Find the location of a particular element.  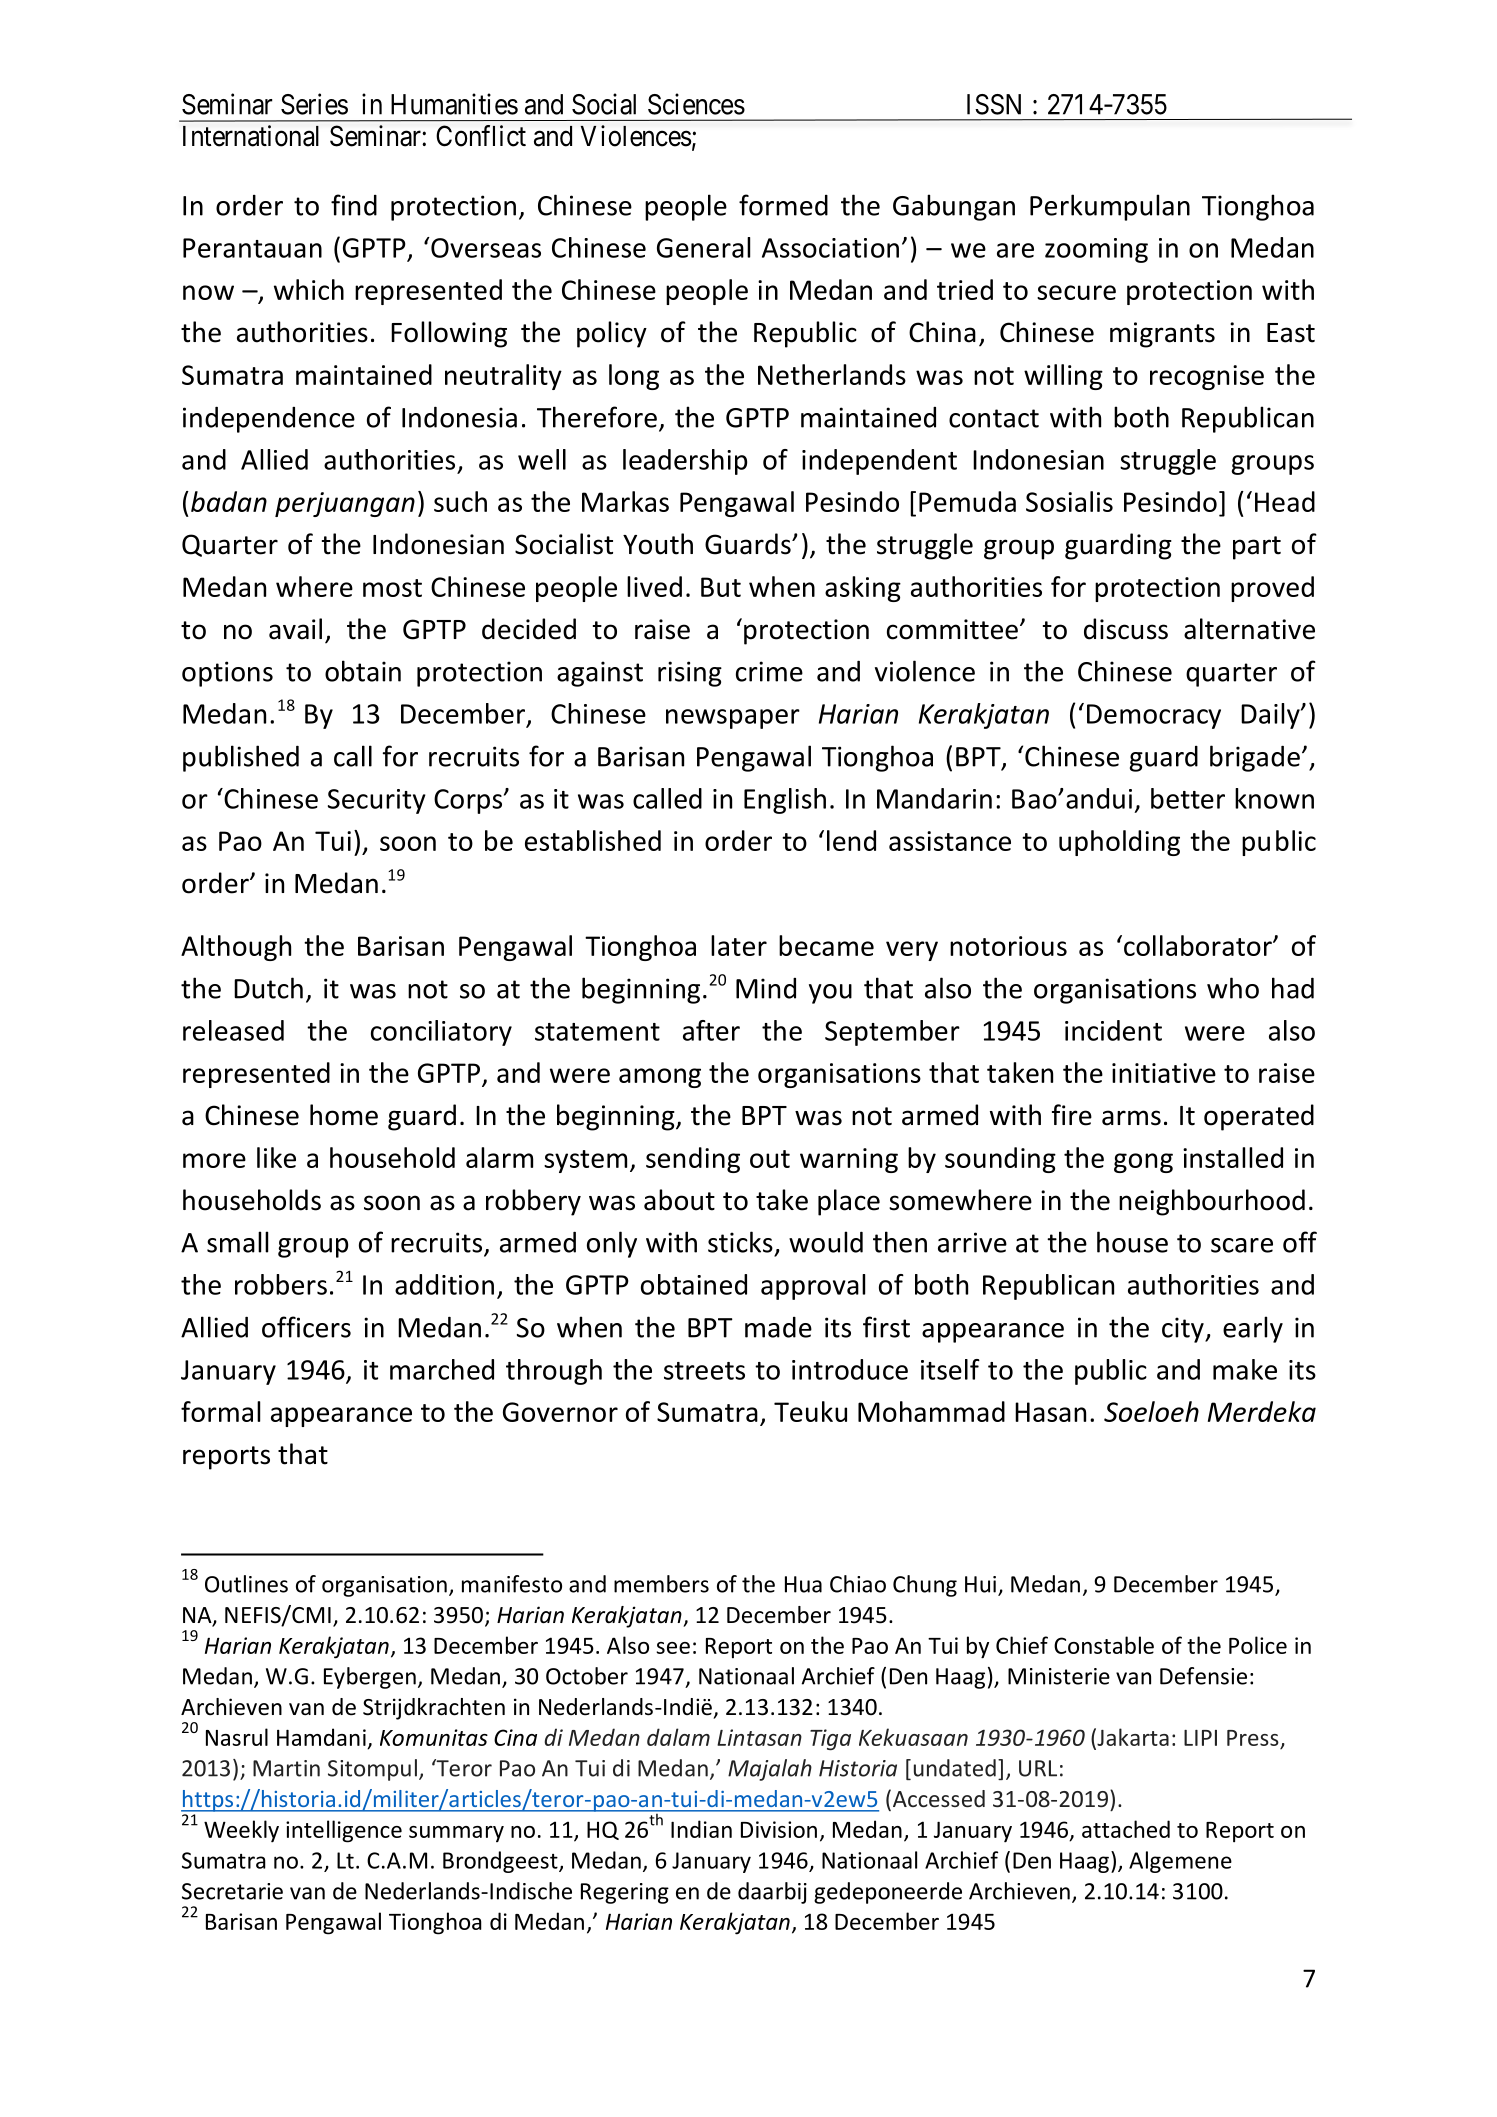

formed is located at coordinates (783, 205).
